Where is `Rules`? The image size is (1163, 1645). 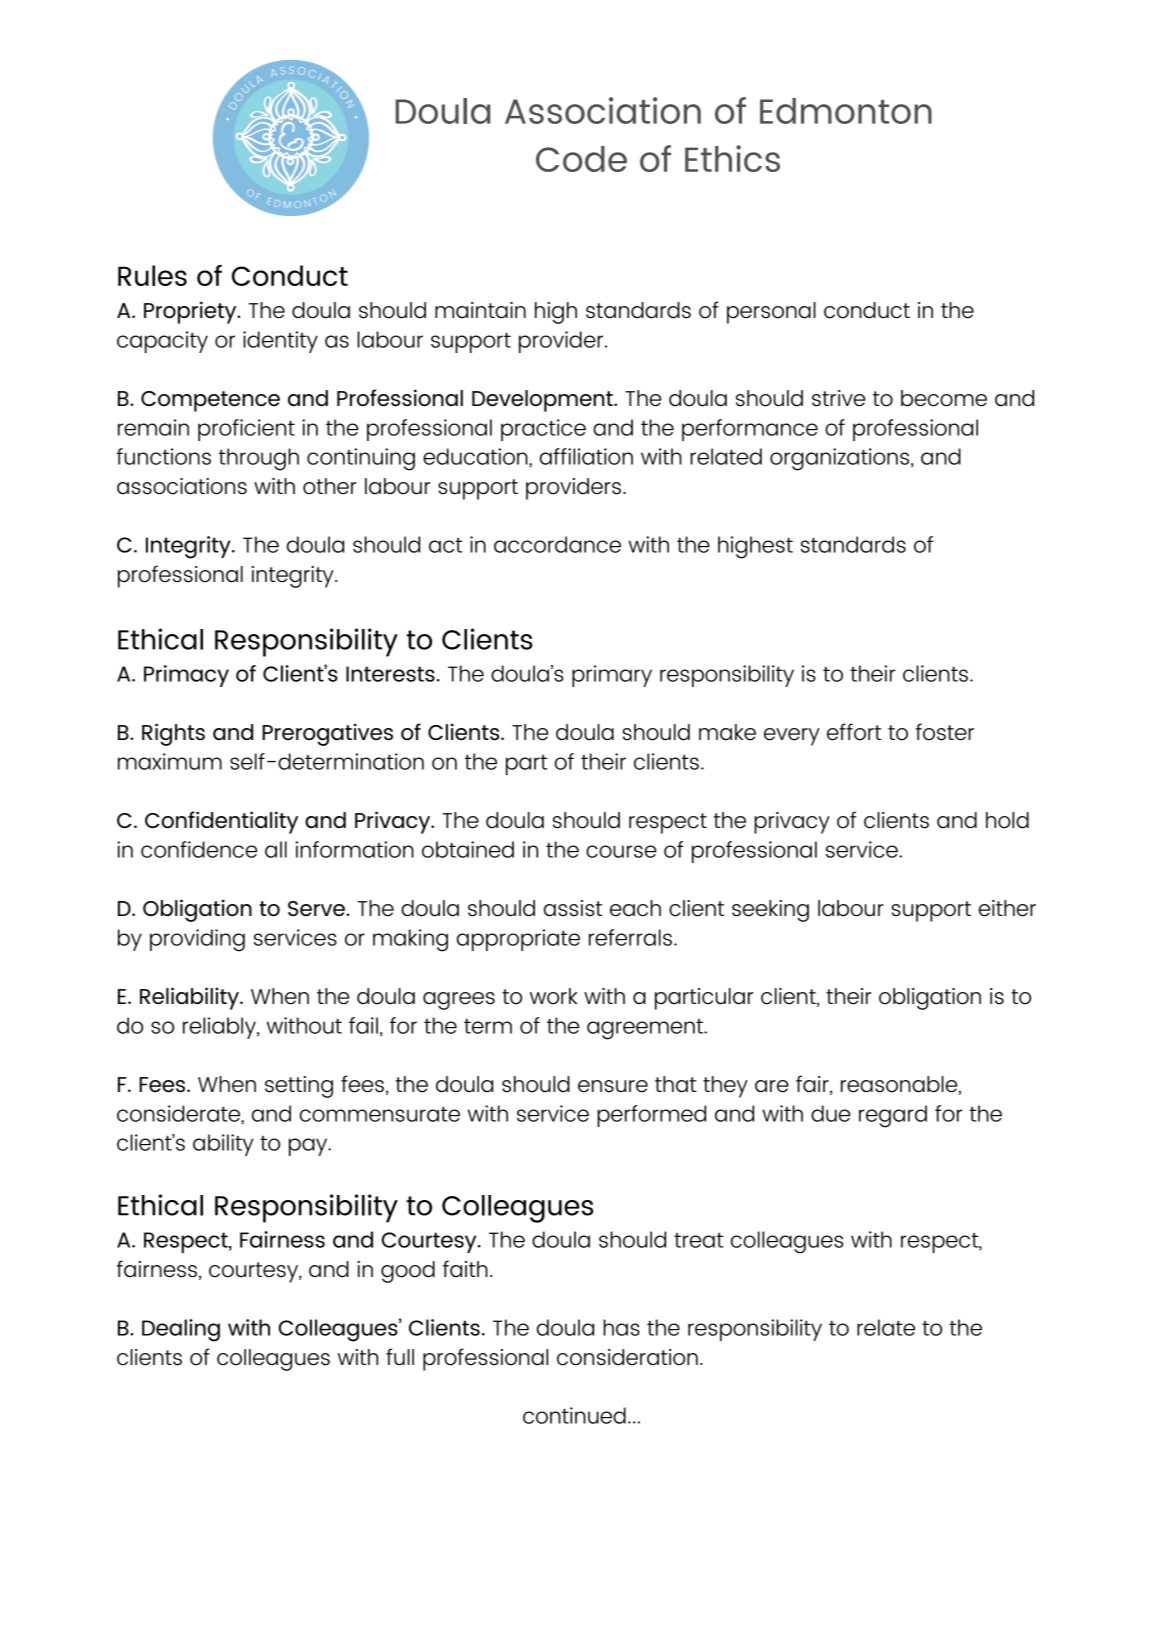
Rules is located at coordinates (152, 275).
